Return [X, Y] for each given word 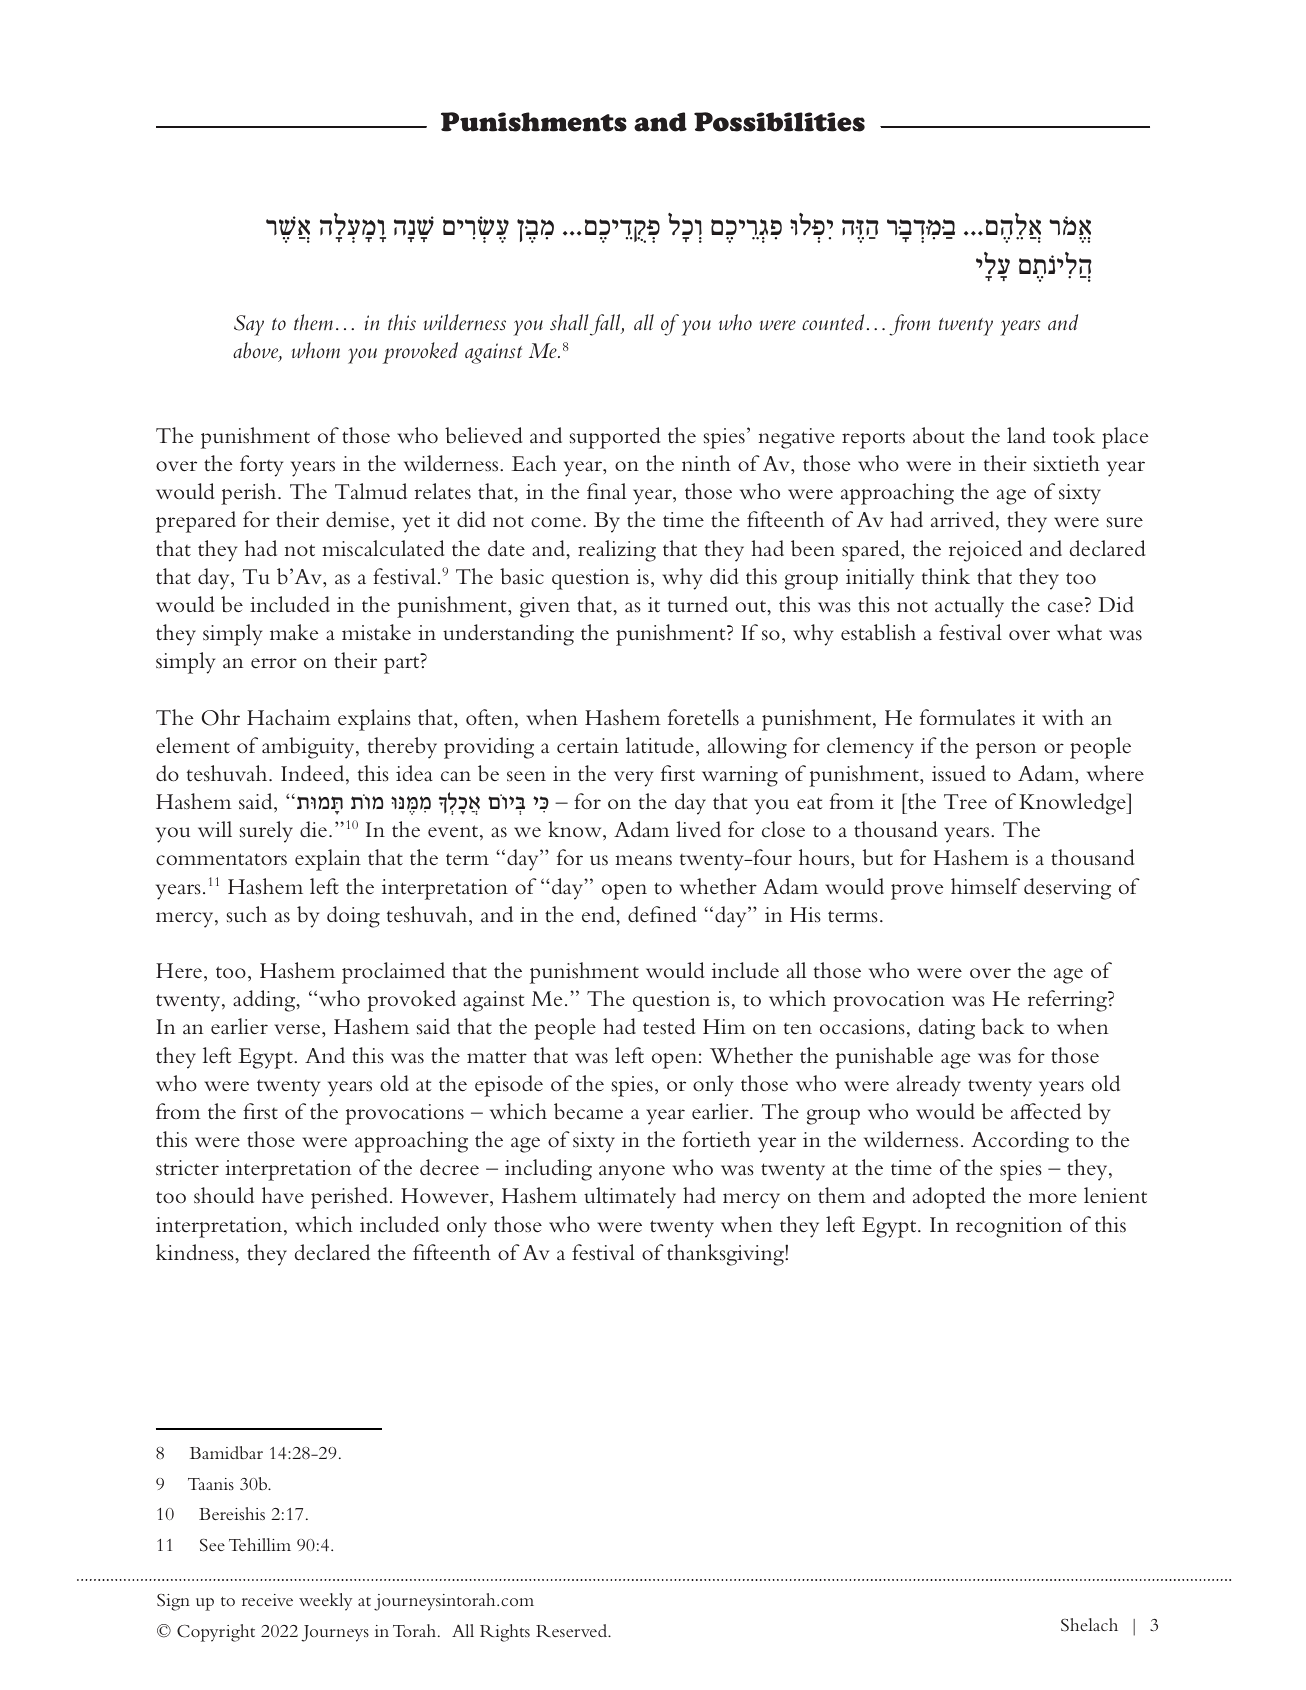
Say [249, 325]
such [247, 914]
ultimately [630, 1198]
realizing [617, 551]
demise [359, 519]
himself [985, 886]
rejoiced [985, 551]
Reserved [573, 1630]
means [643, 860]
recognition [1009, 1227]
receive [267, 1600]
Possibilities [779, 122]
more [1053, 1198]
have [283, 1195]
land [1026, 435]
